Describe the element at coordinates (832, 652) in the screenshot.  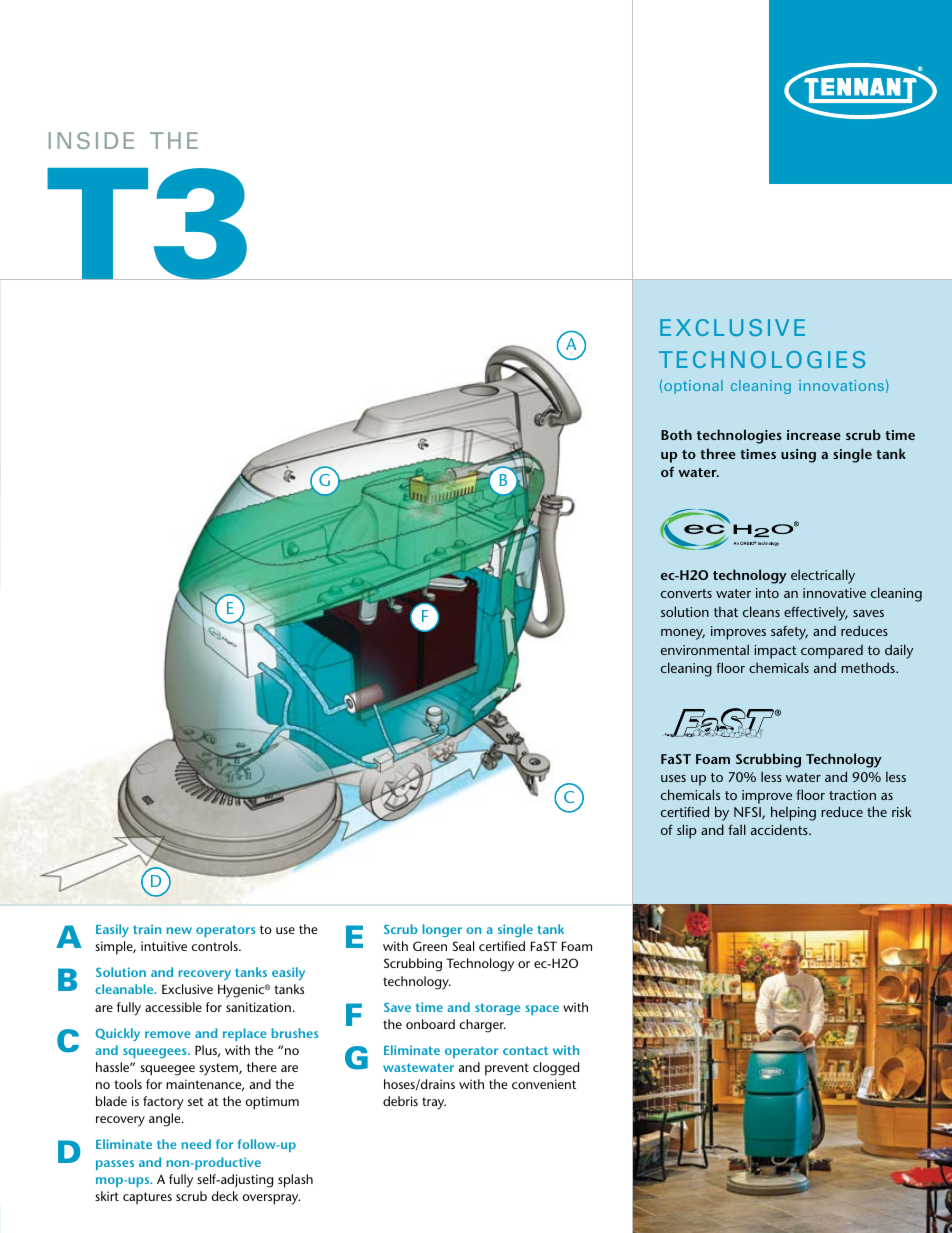
I see `compared` at that location.
